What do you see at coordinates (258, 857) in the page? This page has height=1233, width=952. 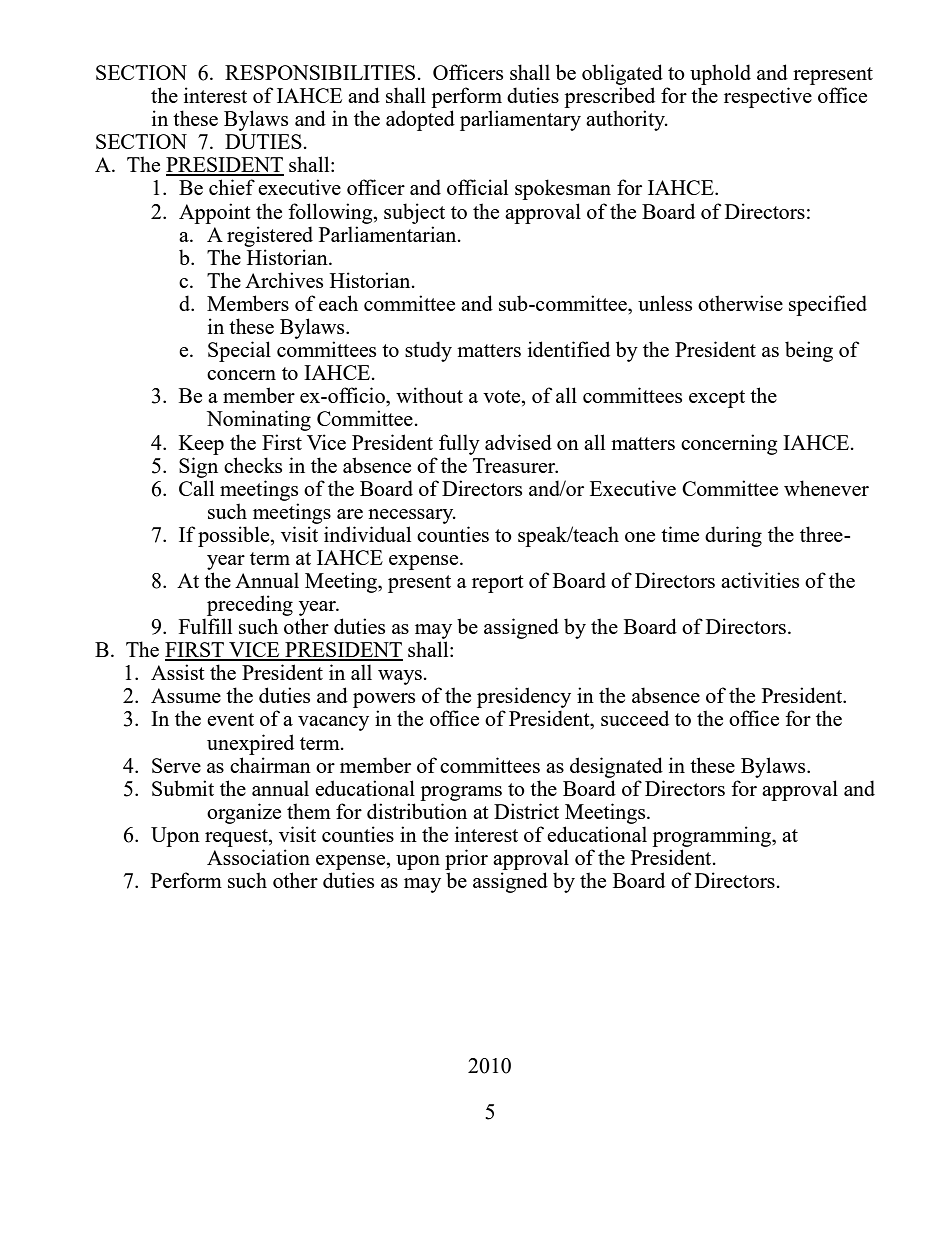 I see `Association` at bounding box center [258, 857].
